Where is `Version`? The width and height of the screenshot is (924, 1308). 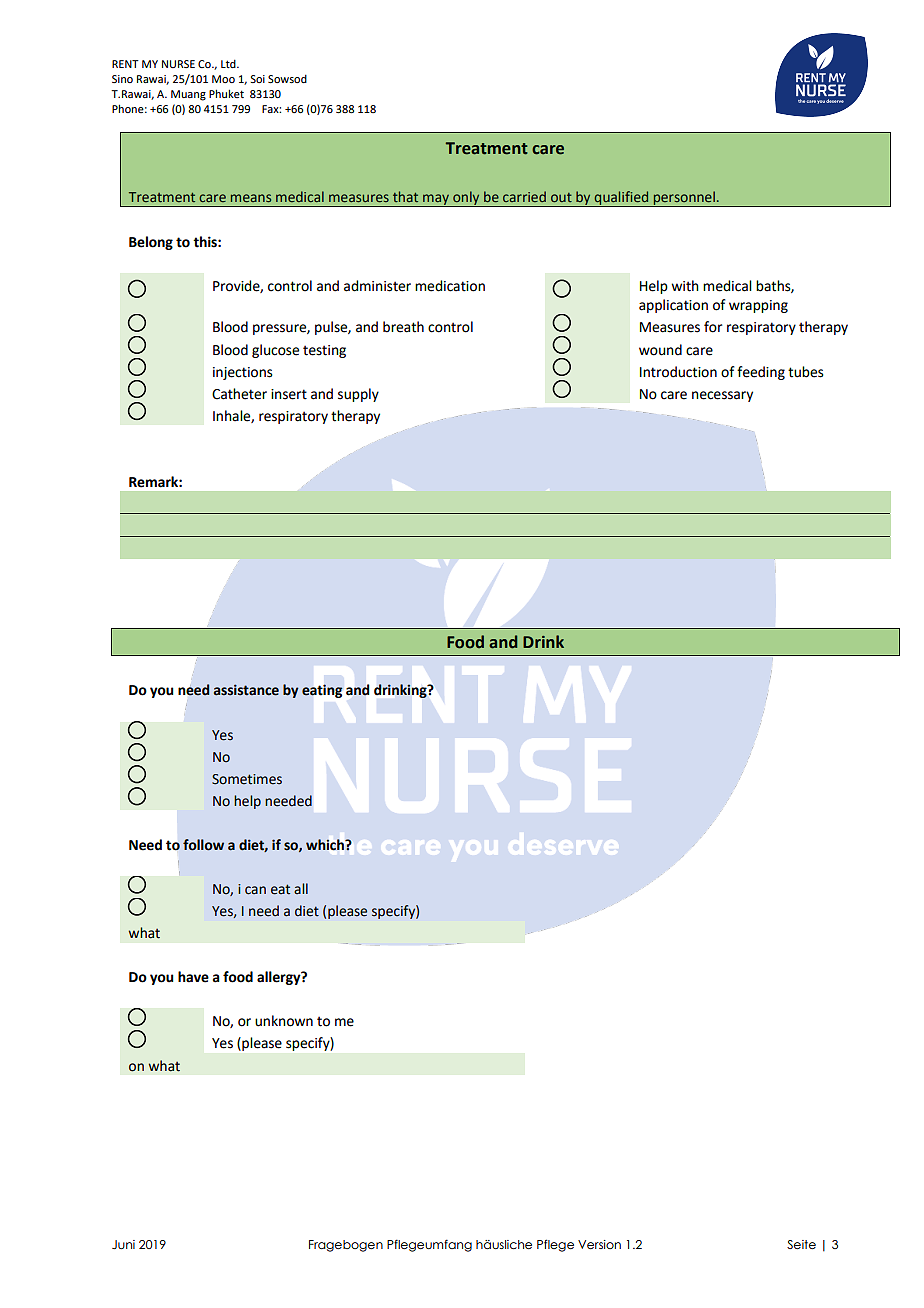
Version is located at coordinates (599, 1244).
